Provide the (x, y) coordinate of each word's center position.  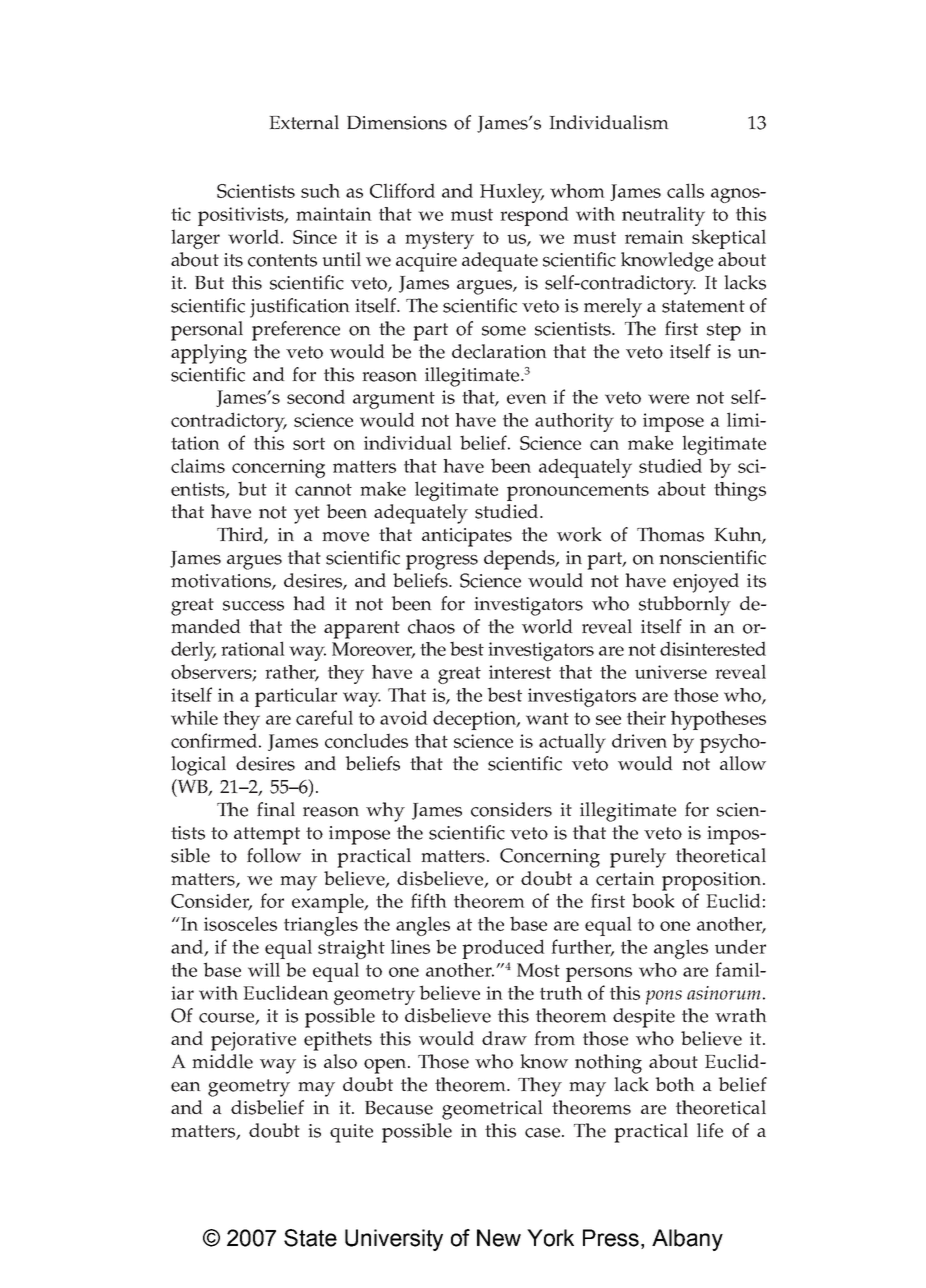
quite (351, 1133)
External (304, 122)
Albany (687, 1240)
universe (671, 672)
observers (212, 673)
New (499, 1238)
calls (685, 190)
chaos (431, 626)
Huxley (512, 193)
